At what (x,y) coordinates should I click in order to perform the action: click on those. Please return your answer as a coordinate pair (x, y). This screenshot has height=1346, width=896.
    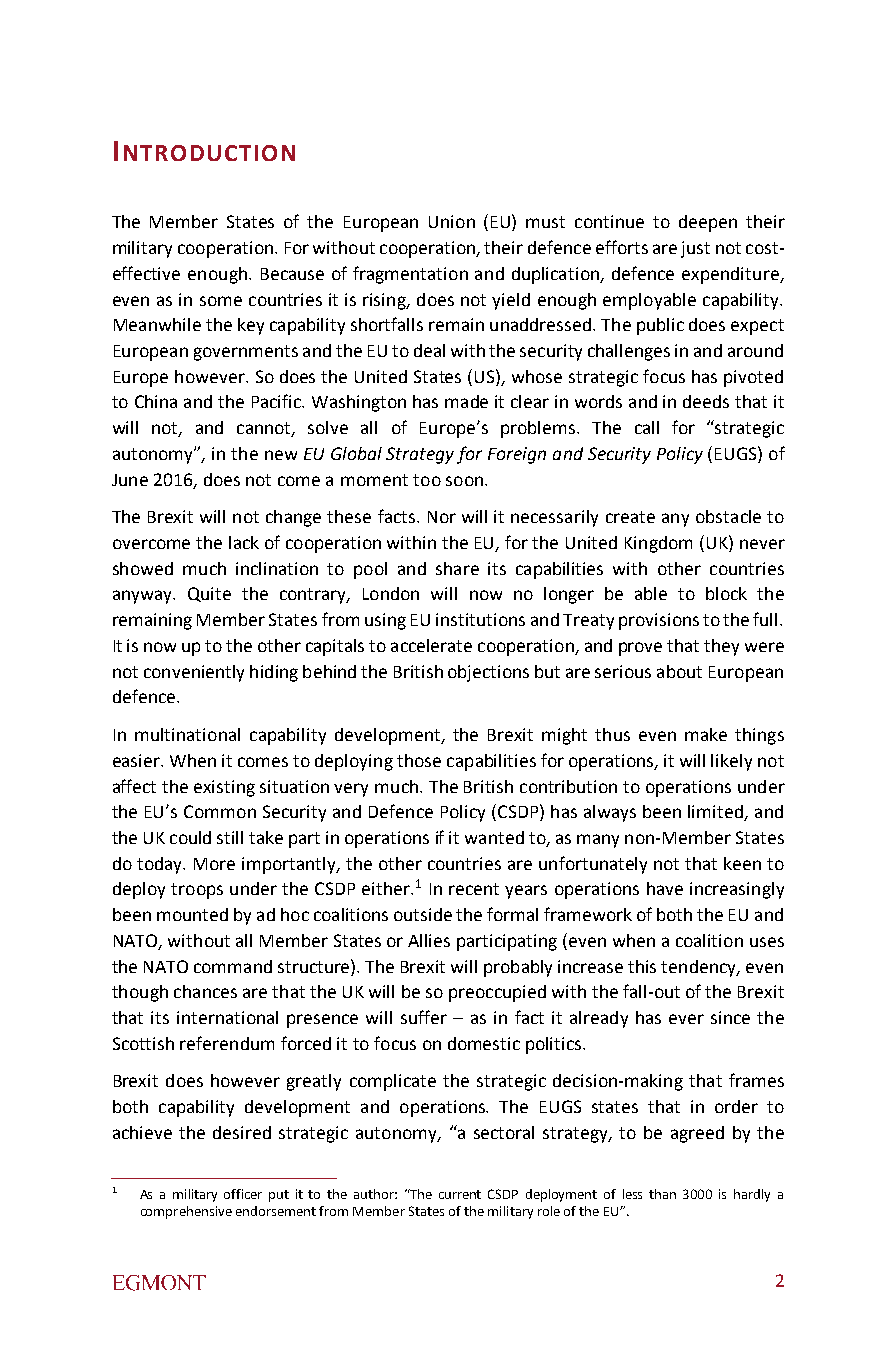
    Looking at the image, I should click on (419, 760).
